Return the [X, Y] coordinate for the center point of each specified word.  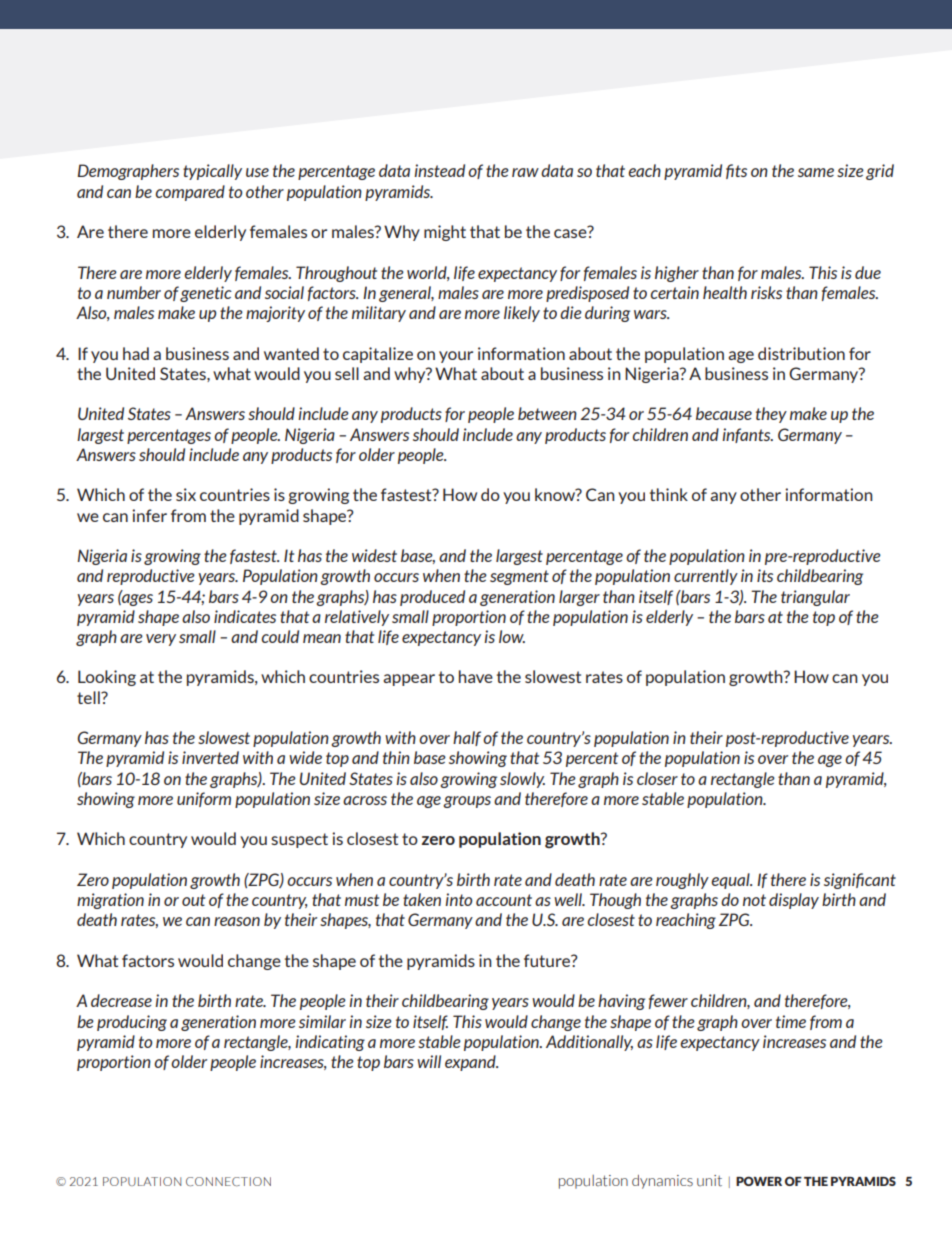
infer [149, 515]
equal [731, 881]
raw [525, 172]
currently [706, 577]
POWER [759, 1181]
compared [190, 193]
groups [467, 802]
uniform [204, 799]
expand [471, 1063]
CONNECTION [228, 1181]
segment [519, 577]
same [816, 172]
